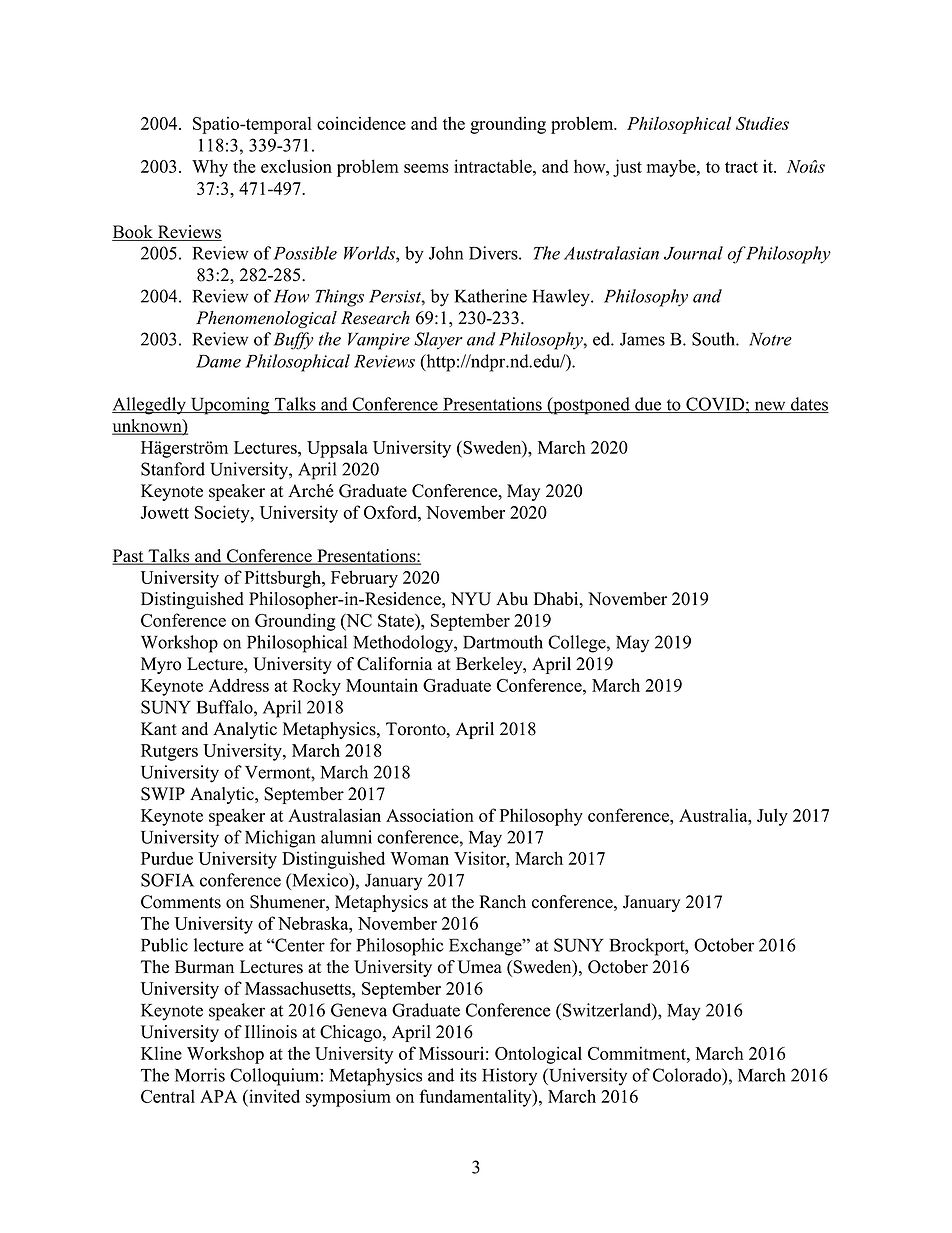  I want to click on Slayer, so click(438, 341).
